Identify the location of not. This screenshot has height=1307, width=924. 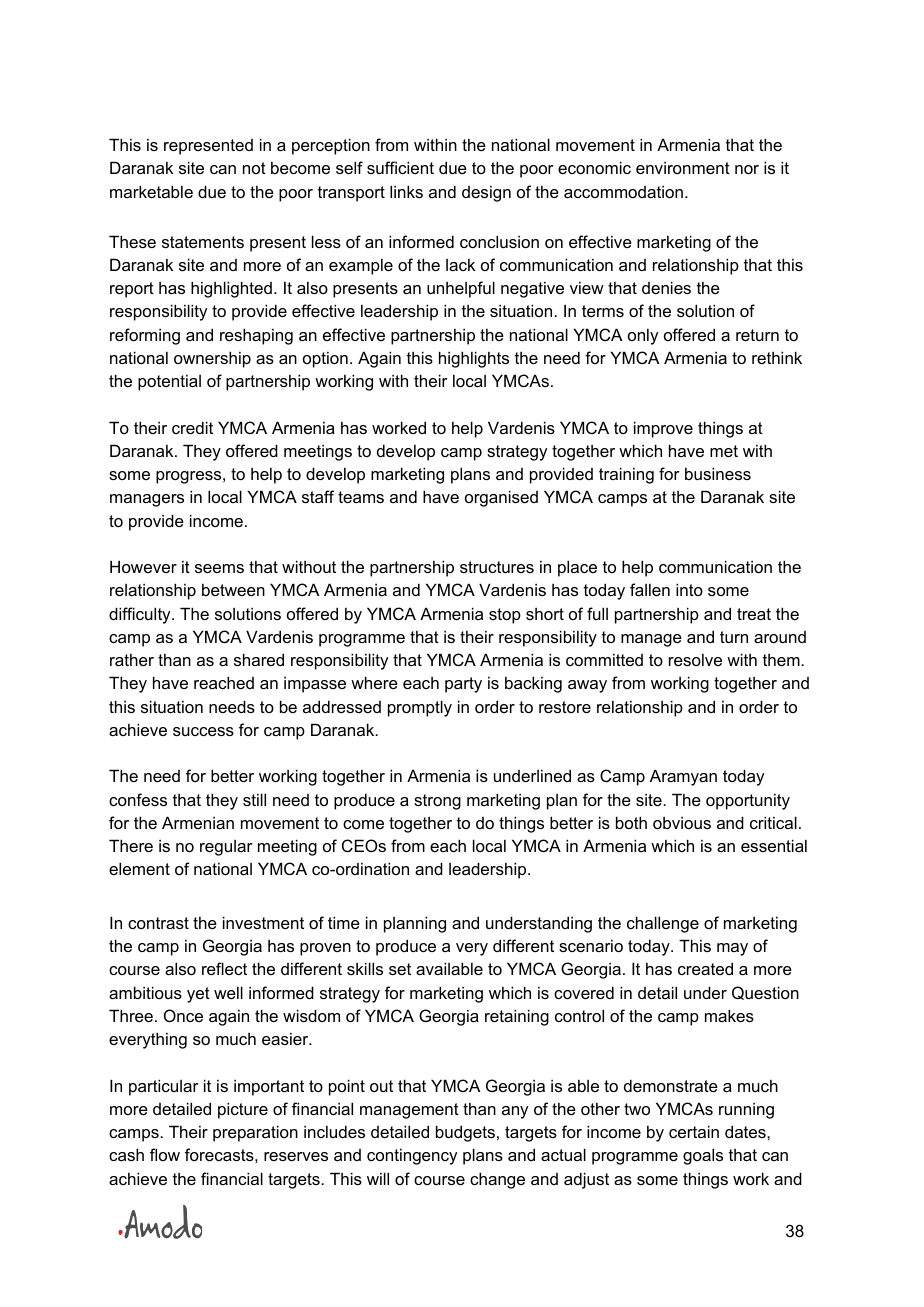
(254, 168).
